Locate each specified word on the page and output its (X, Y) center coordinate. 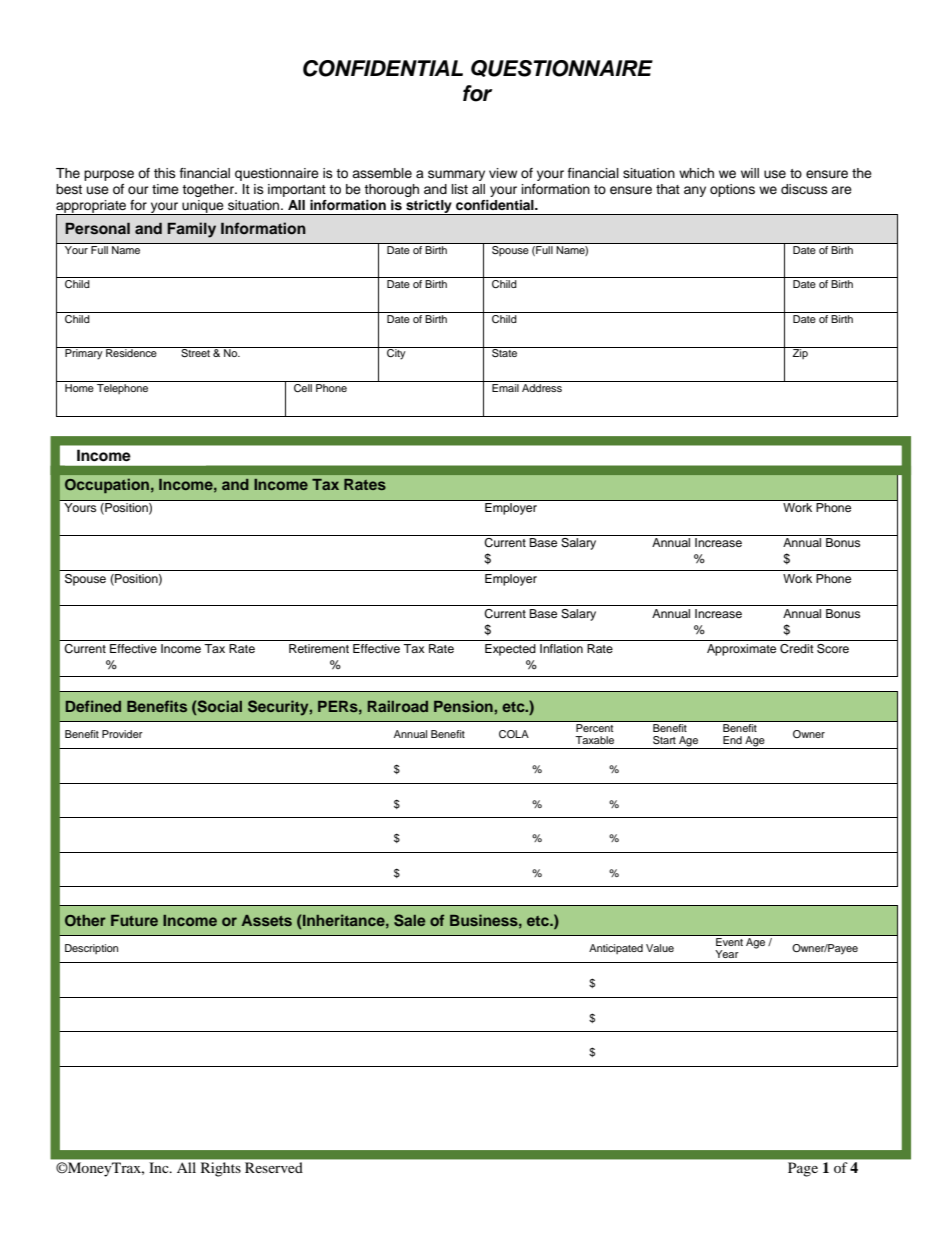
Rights (221, 1169)
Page (803, 1169)
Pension (463, 706)
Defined (93, 706)
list (460, 189)
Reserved (273, 1167)
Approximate (741, 650)
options (732, 190)
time (165, 189)
